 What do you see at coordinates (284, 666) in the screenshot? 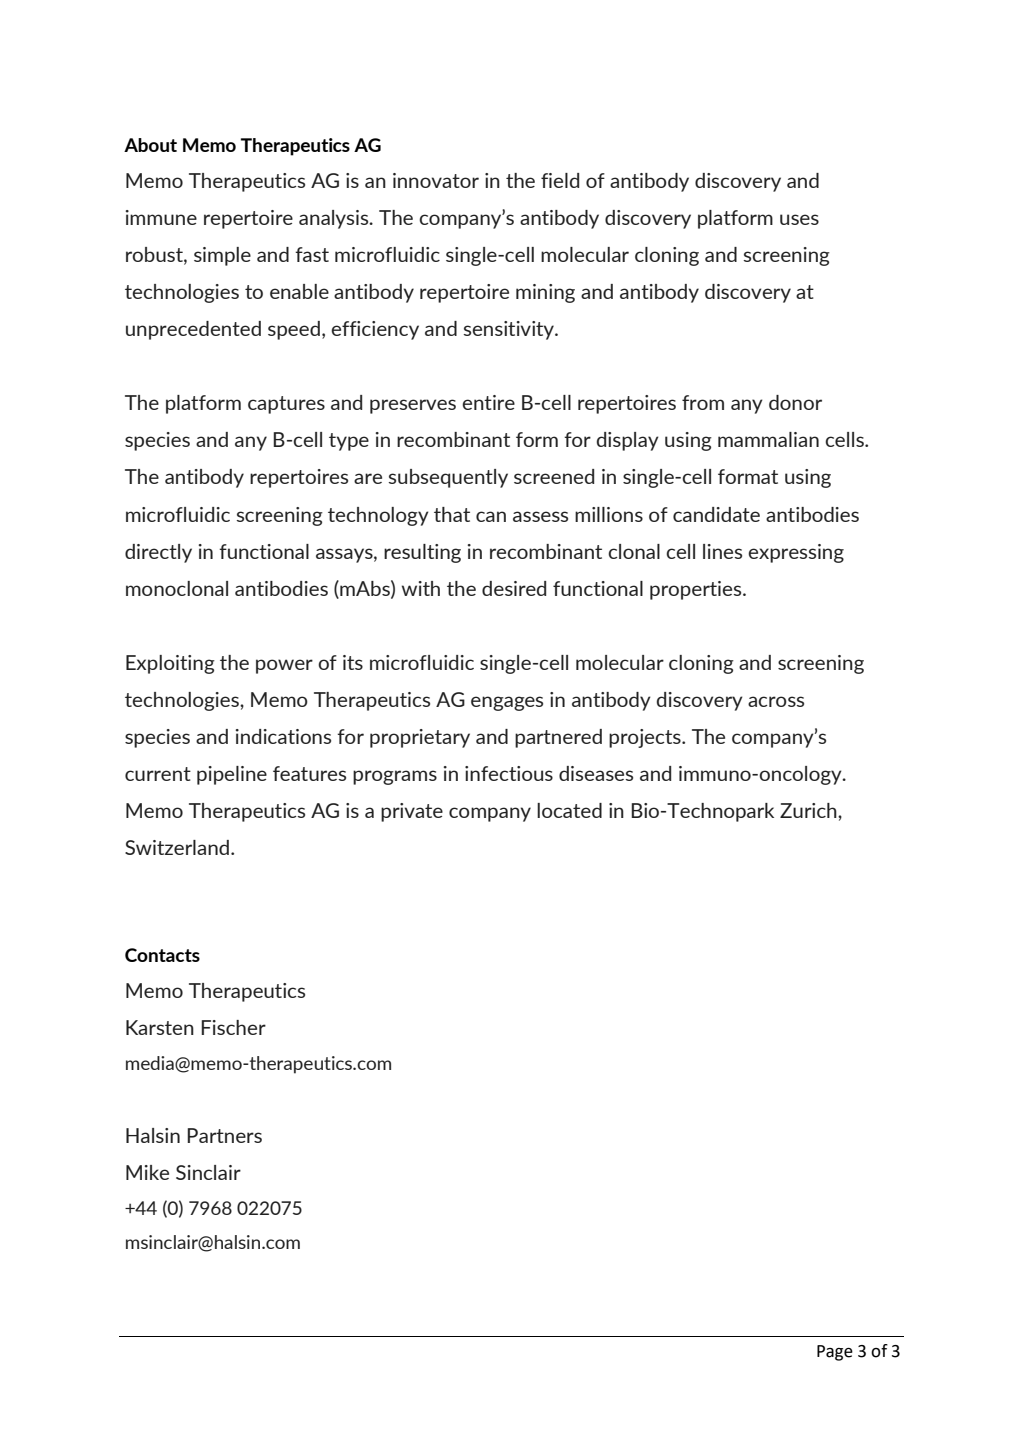
I see `power` at bounding box center [284, 666].
